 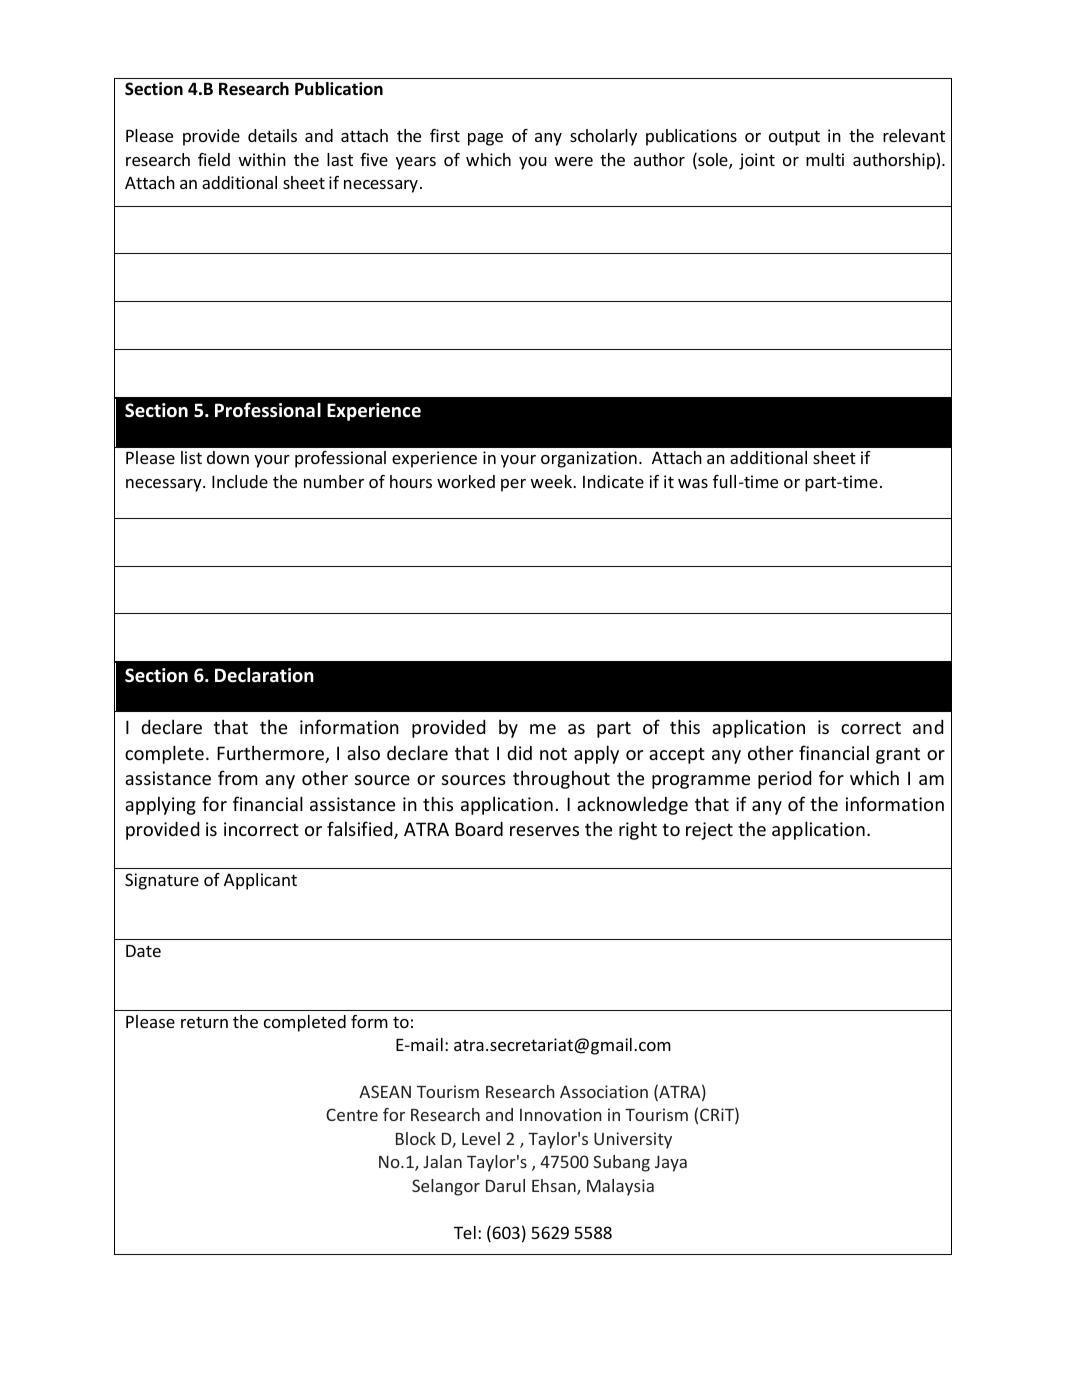 What do you see at coordinates (589, 459) in the screenshot?
I see `organization` at bounding box center [589, 459].
